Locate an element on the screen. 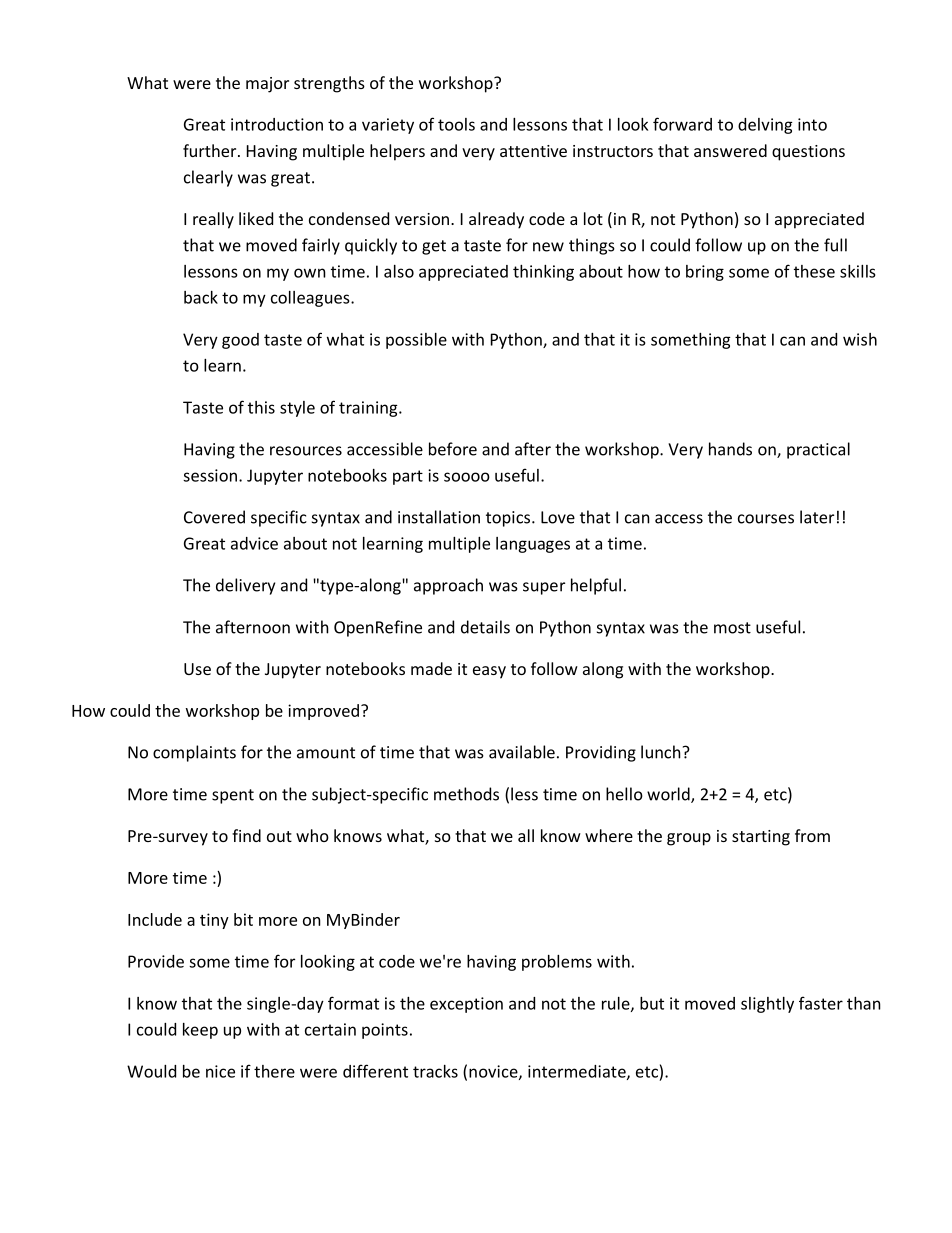  super is located at coordinates (544, 588).
